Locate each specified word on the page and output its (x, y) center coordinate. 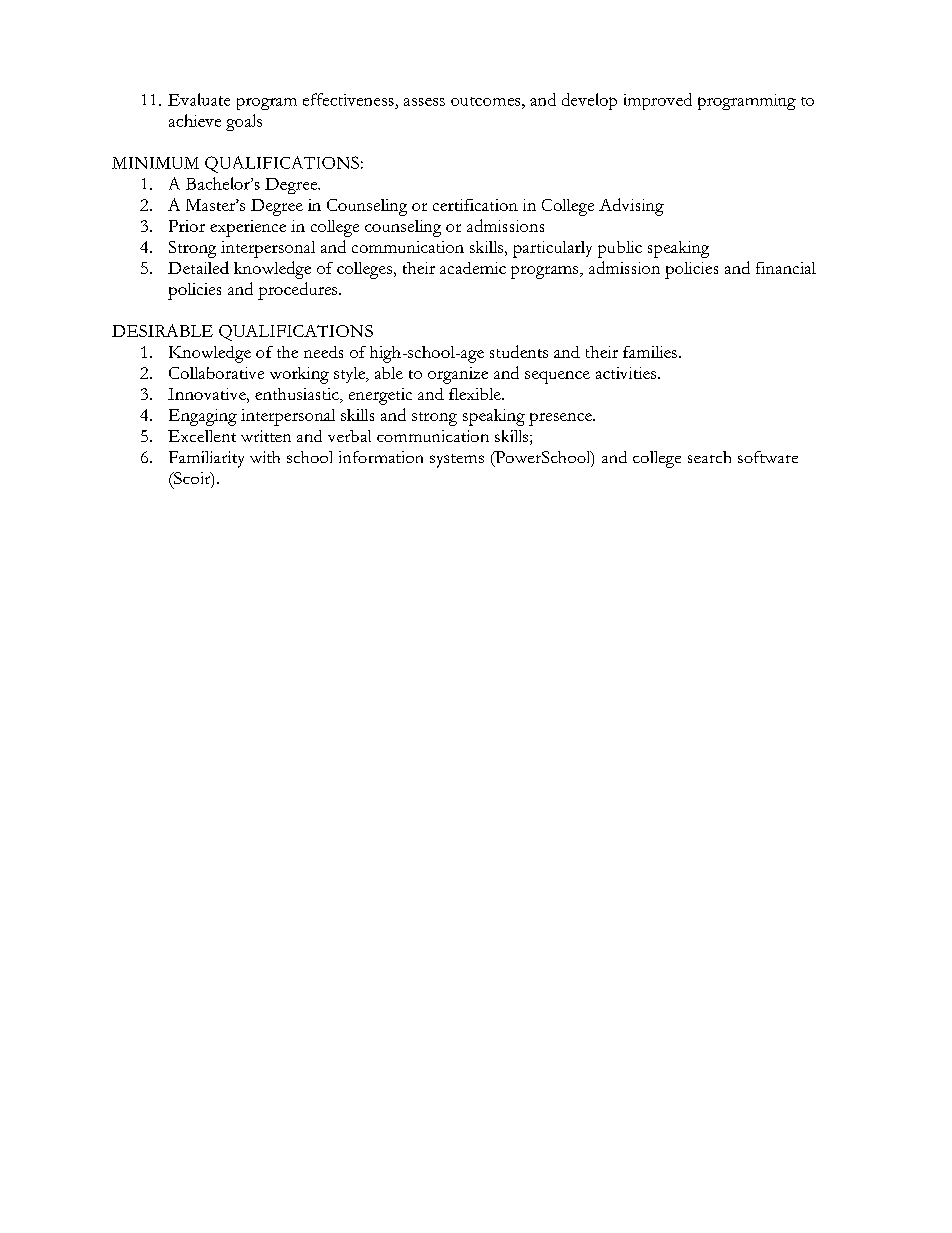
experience (248, 228)
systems (457, 461)
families (650, 352)
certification (475, 205)
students (519, 351)
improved (658, 101)
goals (244, 122)
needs (323, 352)
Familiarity (206, 459)
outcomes (487, 101)
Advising (631, 207)
